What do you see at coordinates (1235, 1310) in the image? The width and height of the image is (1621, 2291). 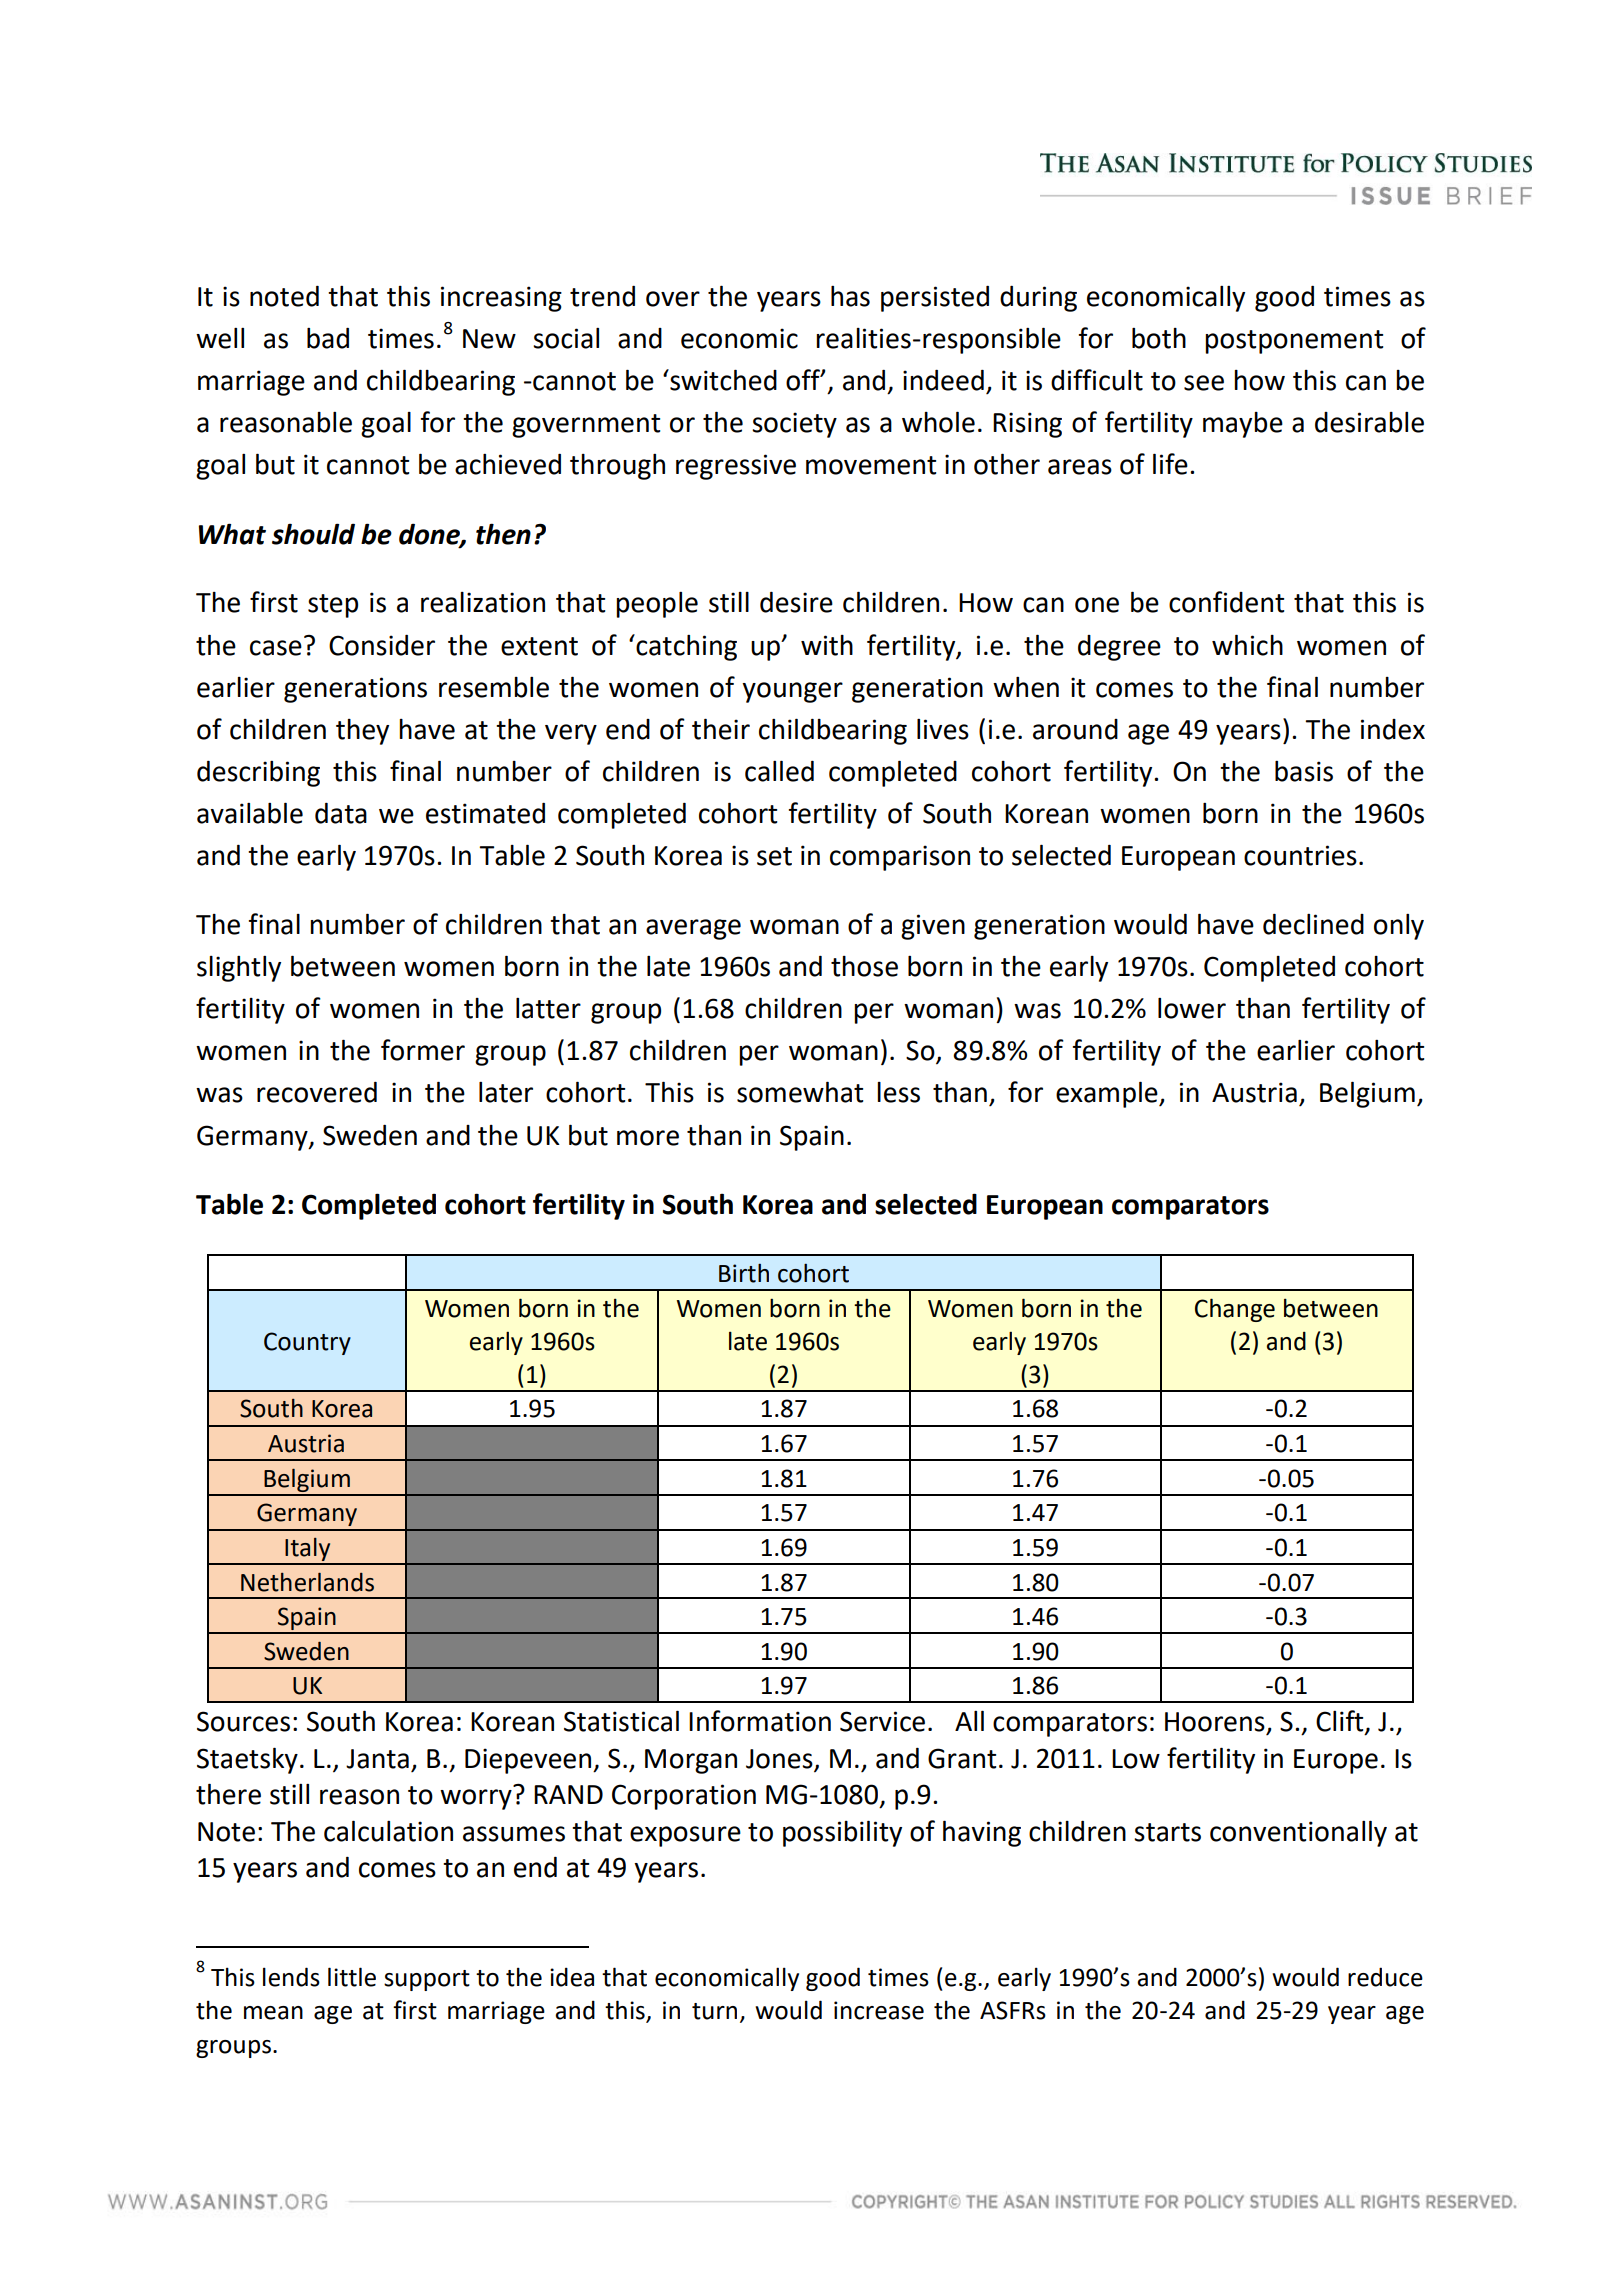 I see `Change` at bounding box center [1235, 1310].
